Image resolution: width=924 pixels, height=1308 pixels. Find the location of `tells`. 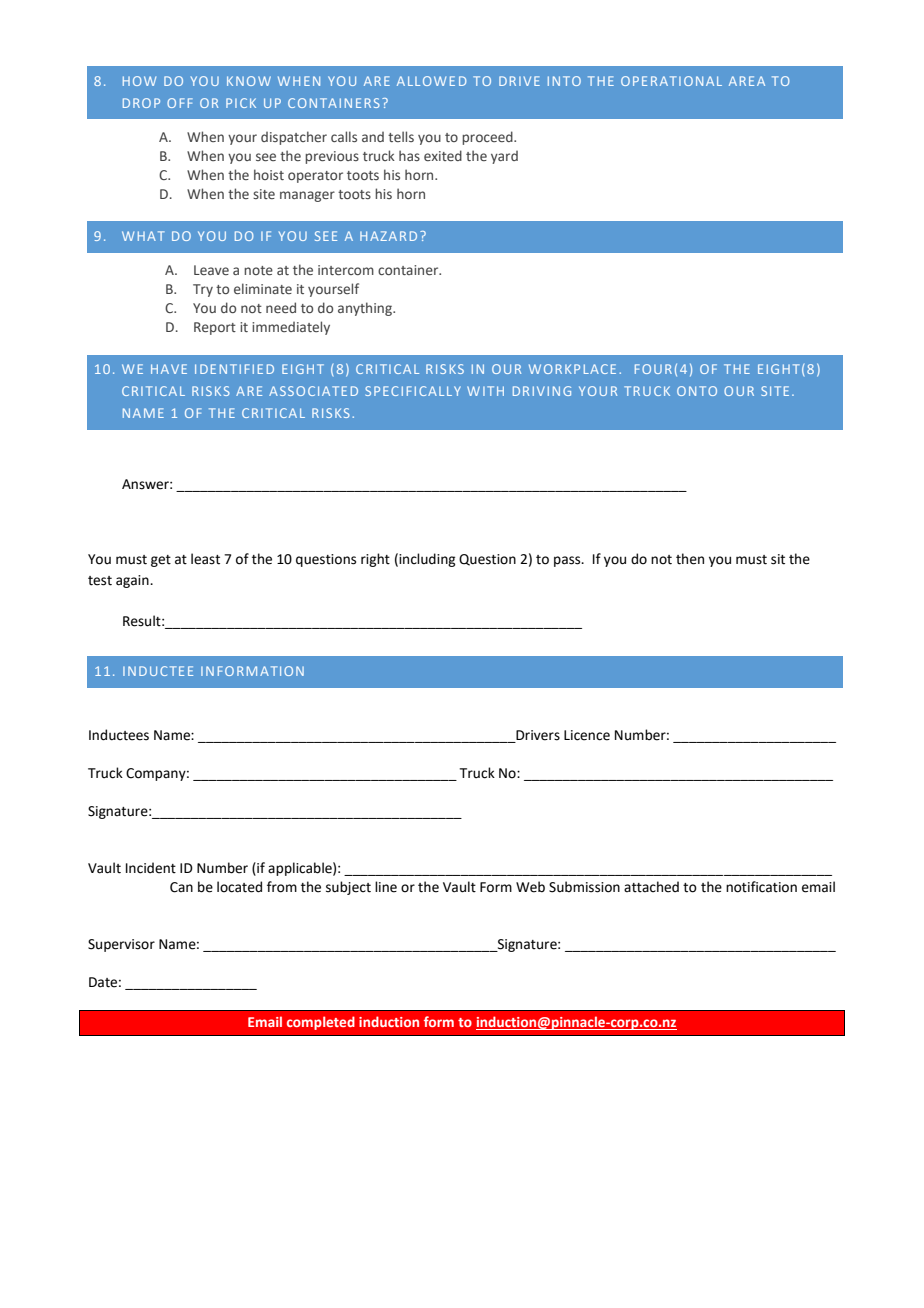

tells is located at coordinates (401, 136).
